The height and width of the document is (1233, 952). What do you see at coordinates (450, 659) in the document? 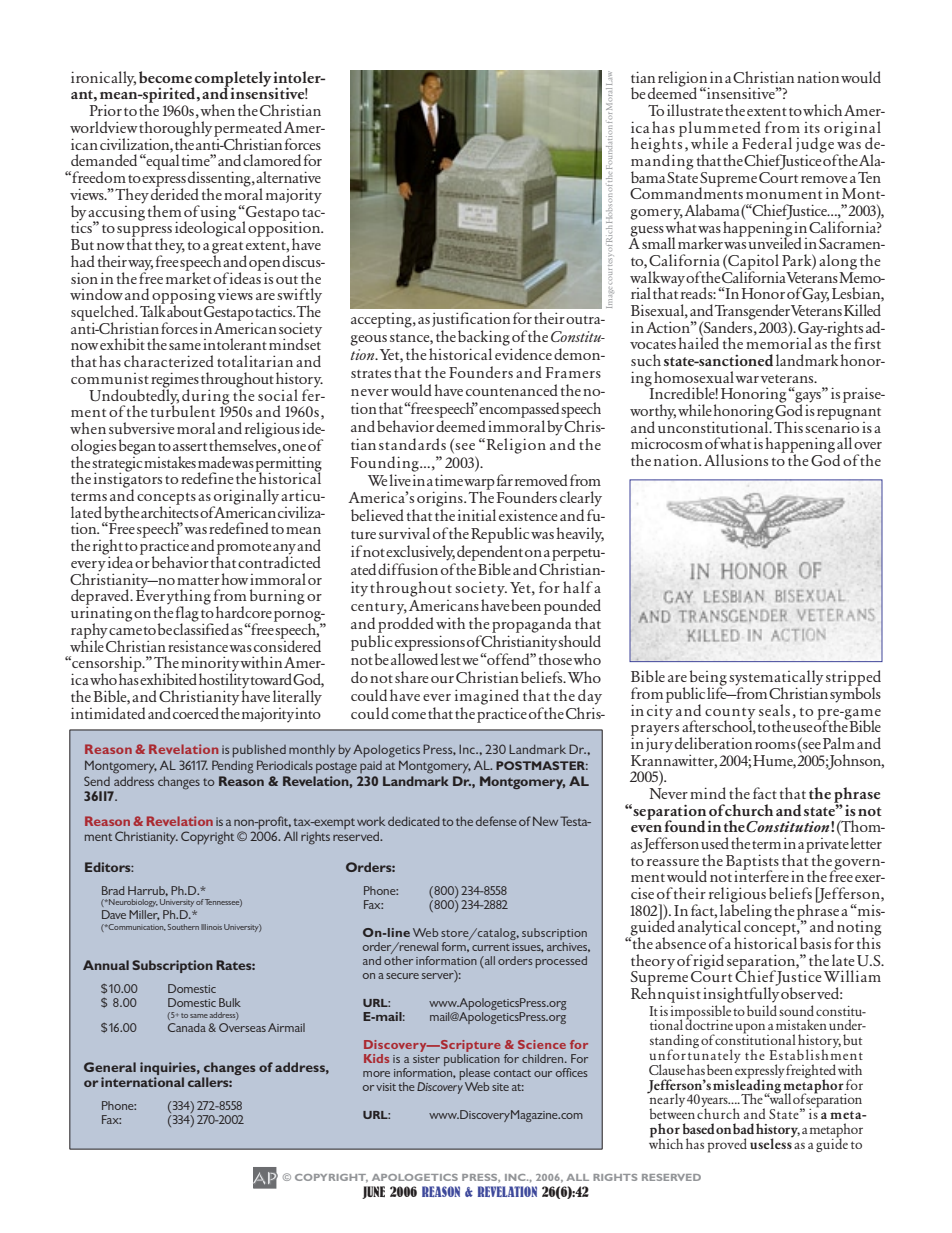
I see `lest` at bounding box center [450, 659].
